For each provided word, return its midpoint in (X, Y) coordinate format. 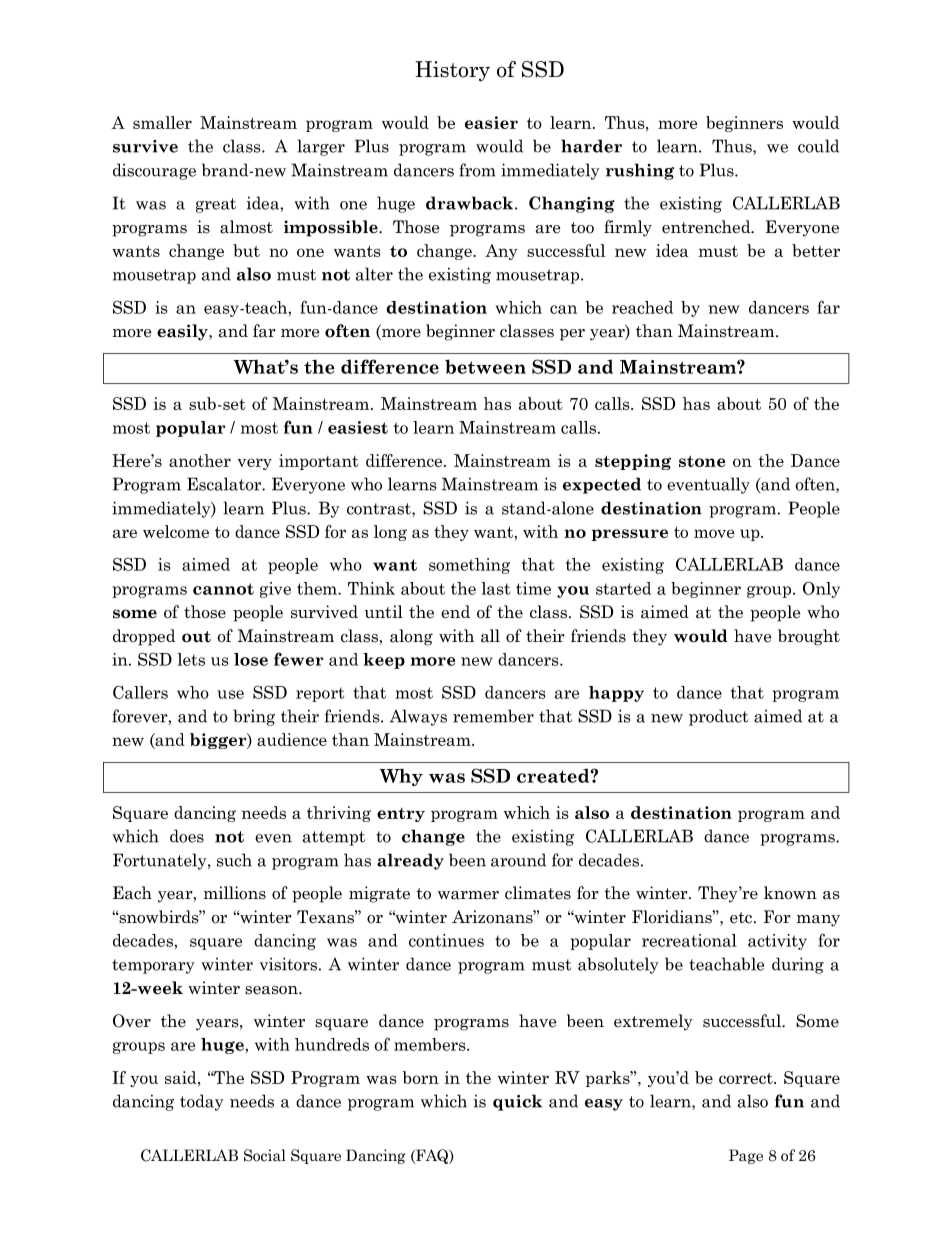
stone (702, 461)
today (202, 1102)
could (818, 146)
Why (401, 777)
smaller (162, 122)
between (485, 366)
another (200, 460)
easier (491, 122)
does (187, 836)
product (718, 717)
